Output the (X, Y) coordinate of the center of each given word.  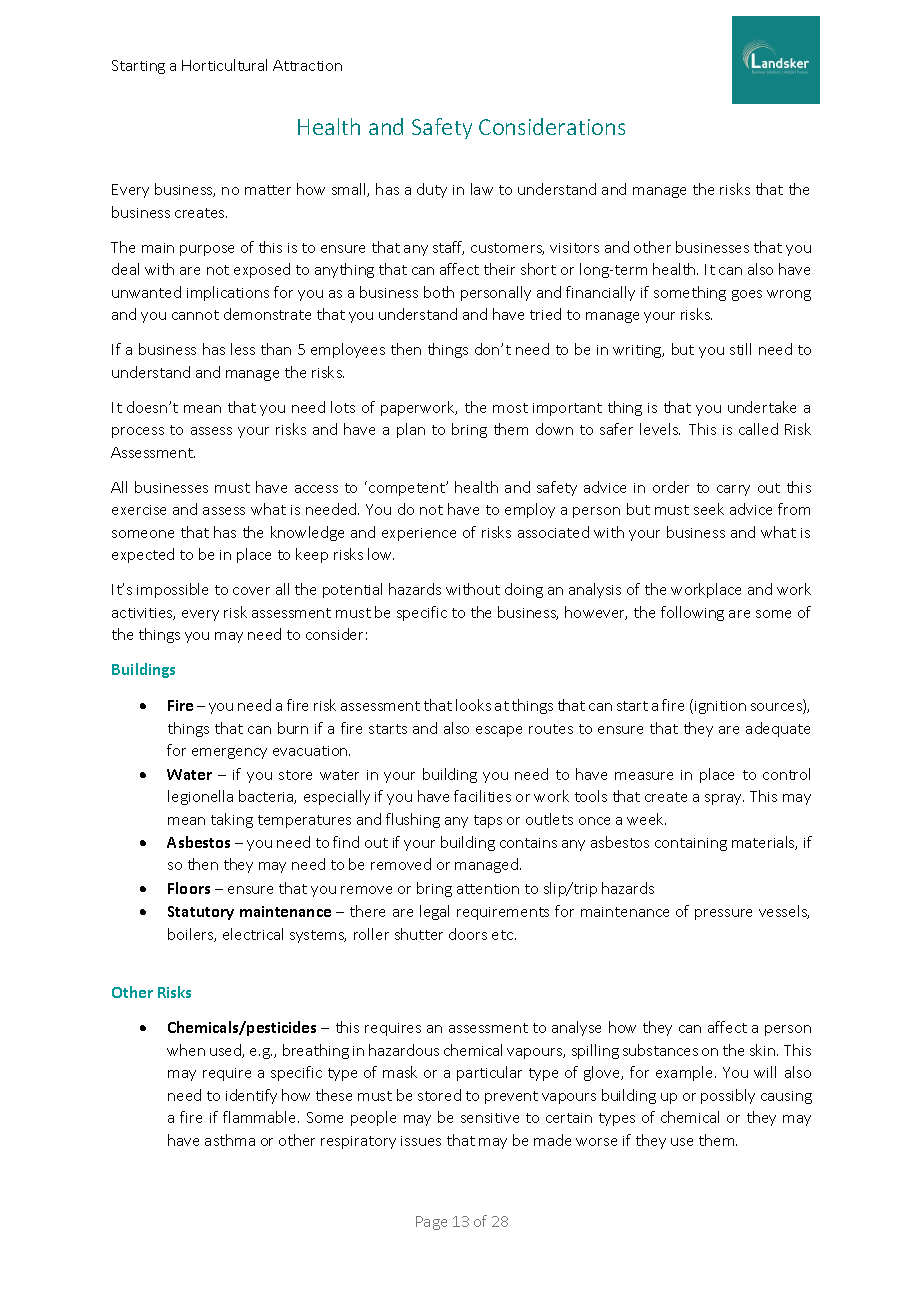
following (692, 613)
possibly (728, 1096)
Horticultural (224, 65)
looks (473, 705)
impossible (172, 590)
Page (431, 1223)
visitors (574, 248)
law (482, 189)
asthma (230, 1140)
